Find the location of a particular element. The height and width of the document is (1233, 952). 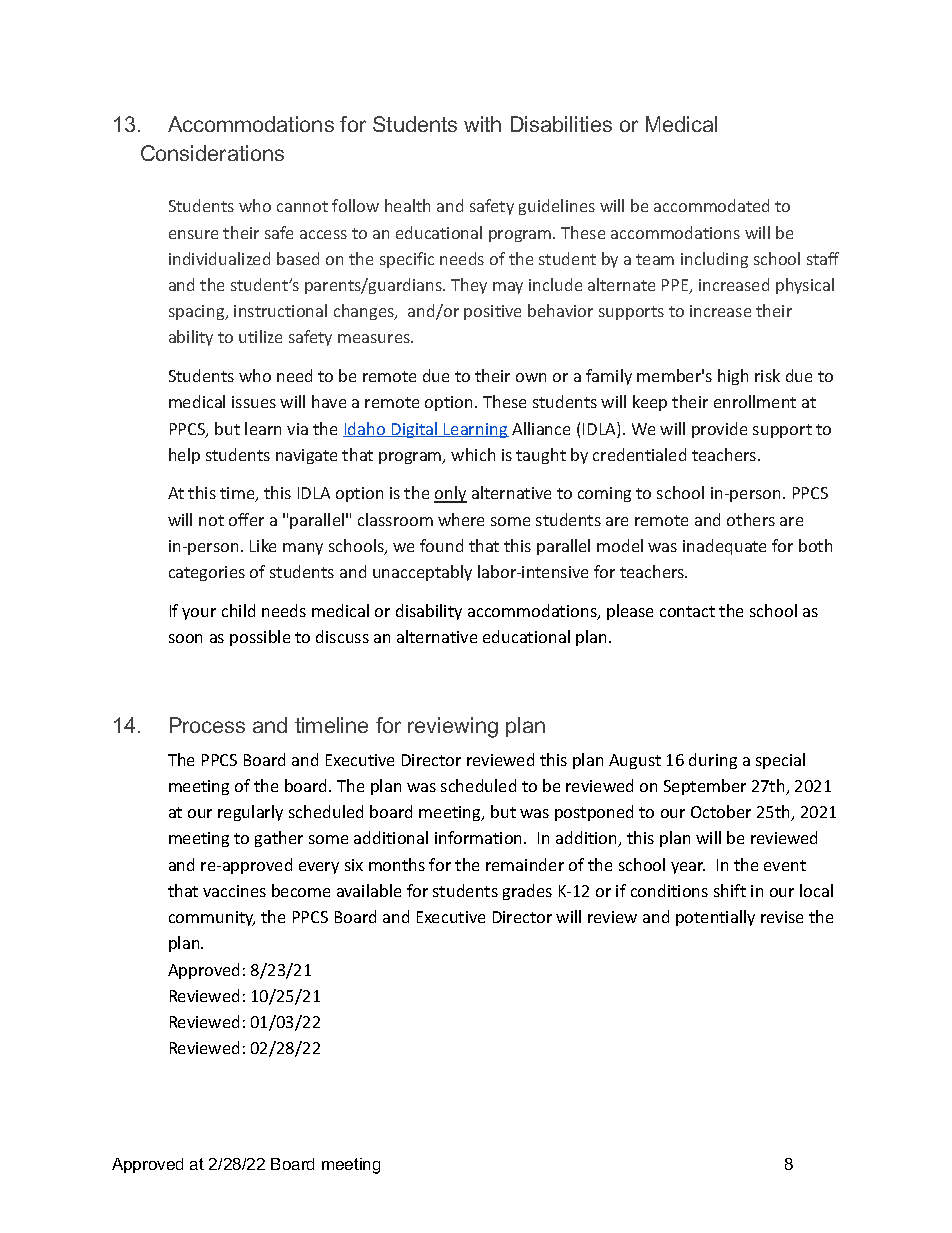

accommodated is located at coordinates (711, 205).
